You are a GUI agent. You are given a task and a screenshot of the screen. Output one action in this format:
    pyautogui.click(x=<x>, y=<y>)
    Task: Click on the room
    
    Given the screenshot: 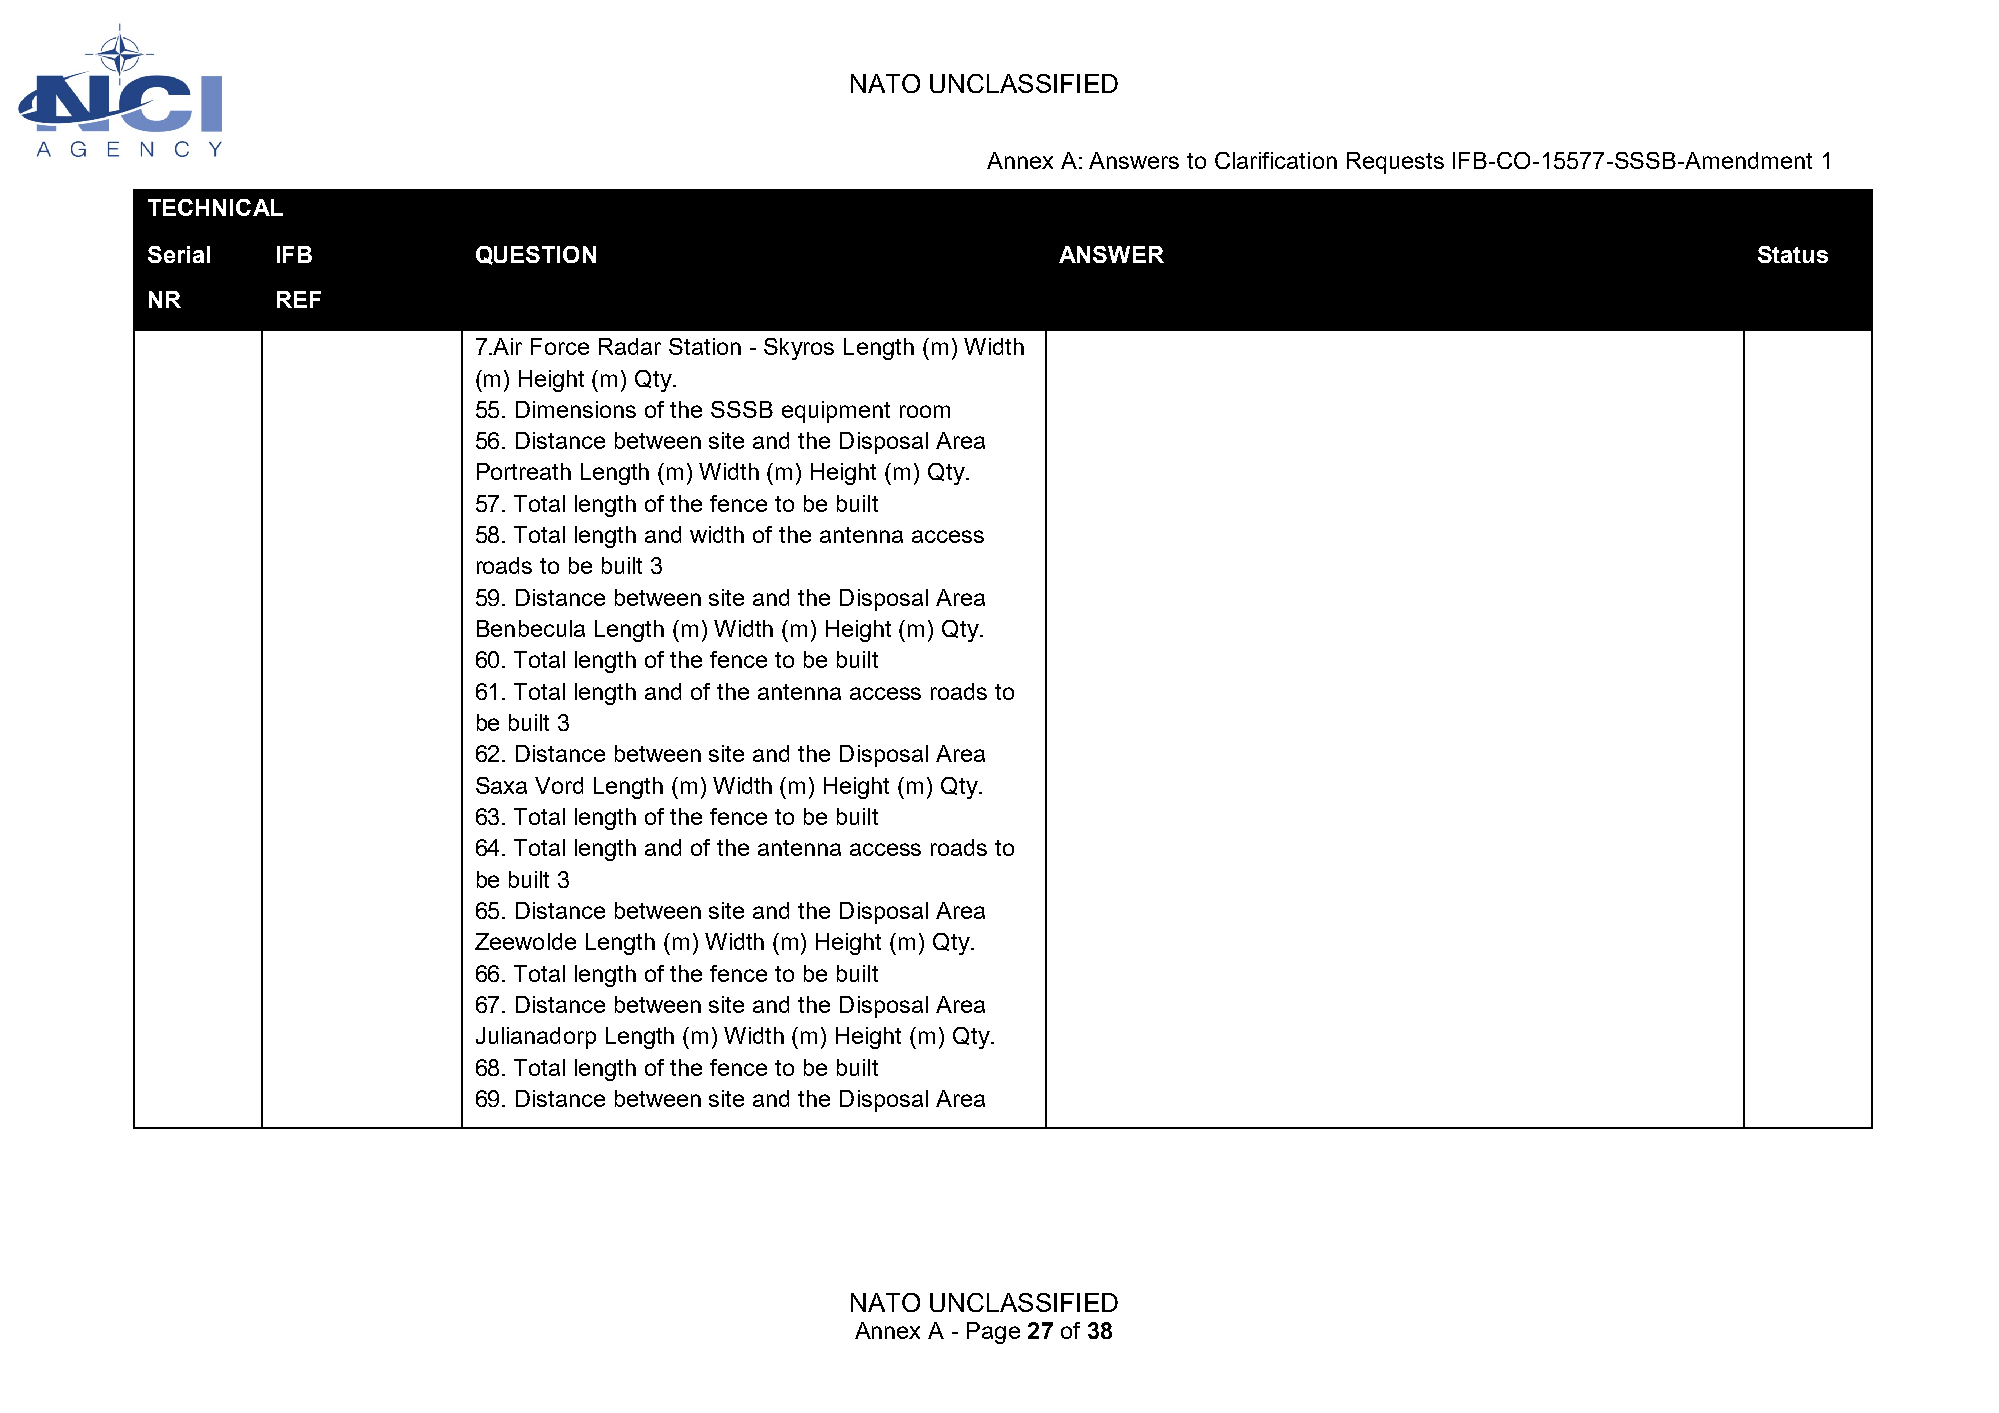 What is the action you would take?
    pyautogui.click(x=925, y=411)
